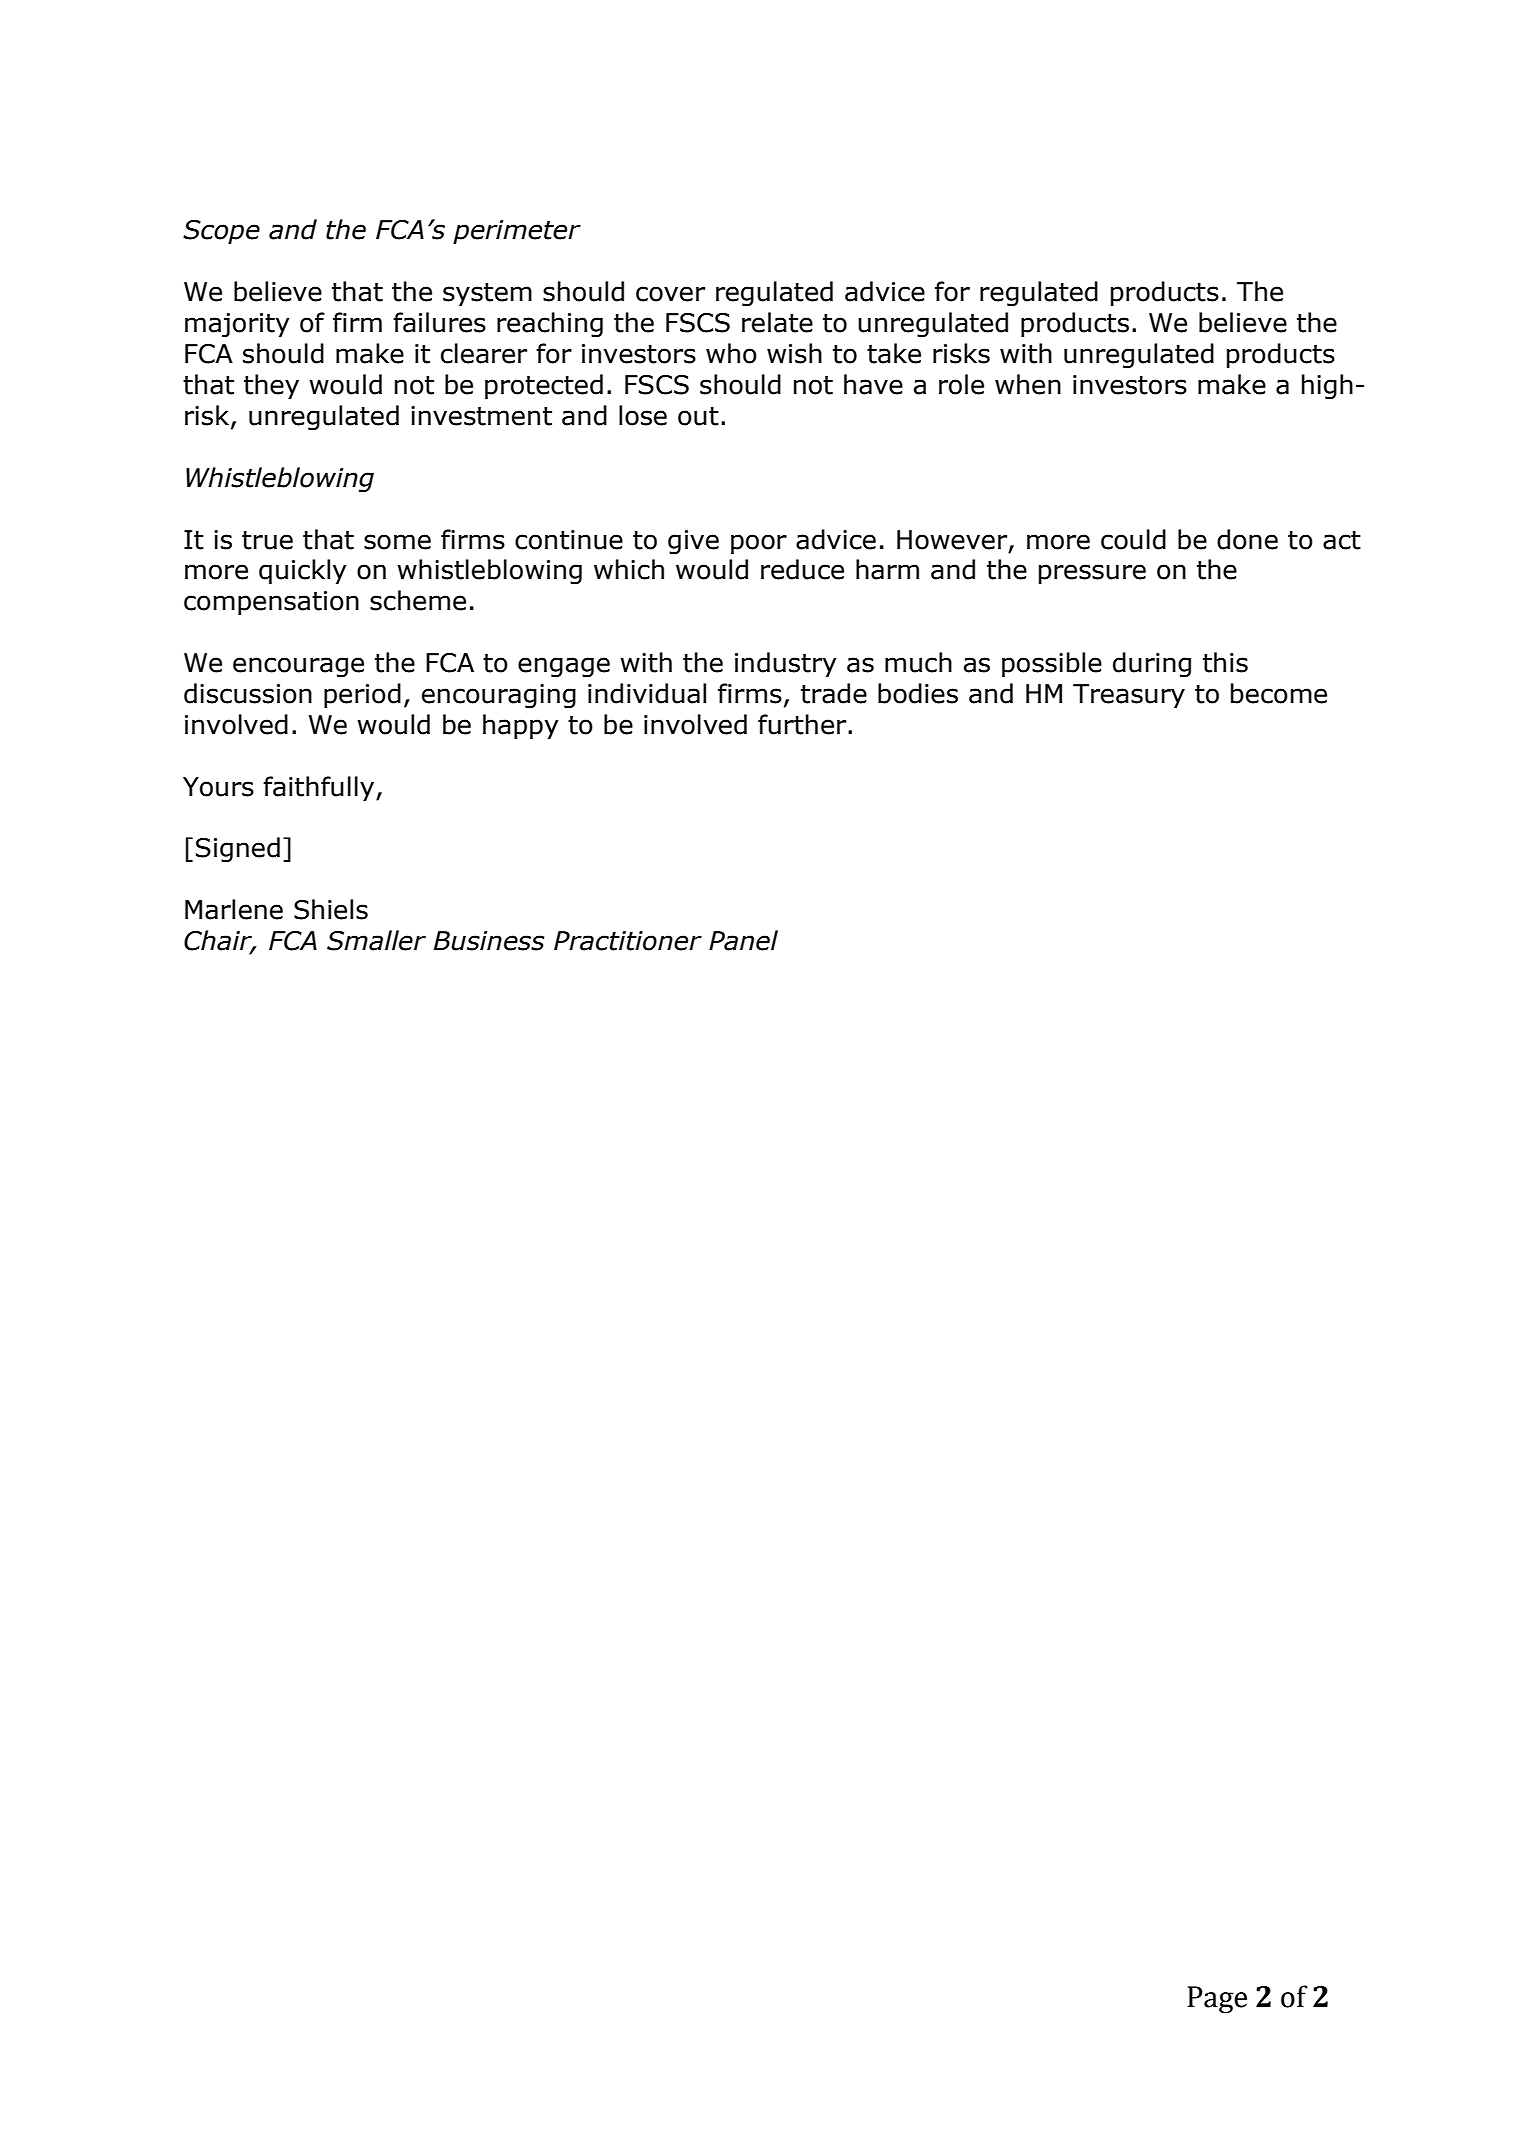 The height and width of the document is (2140, 1513). What do you see at coordinates (303, 572) in the document?
I see `quickly` at bounding box center [303, 572].
